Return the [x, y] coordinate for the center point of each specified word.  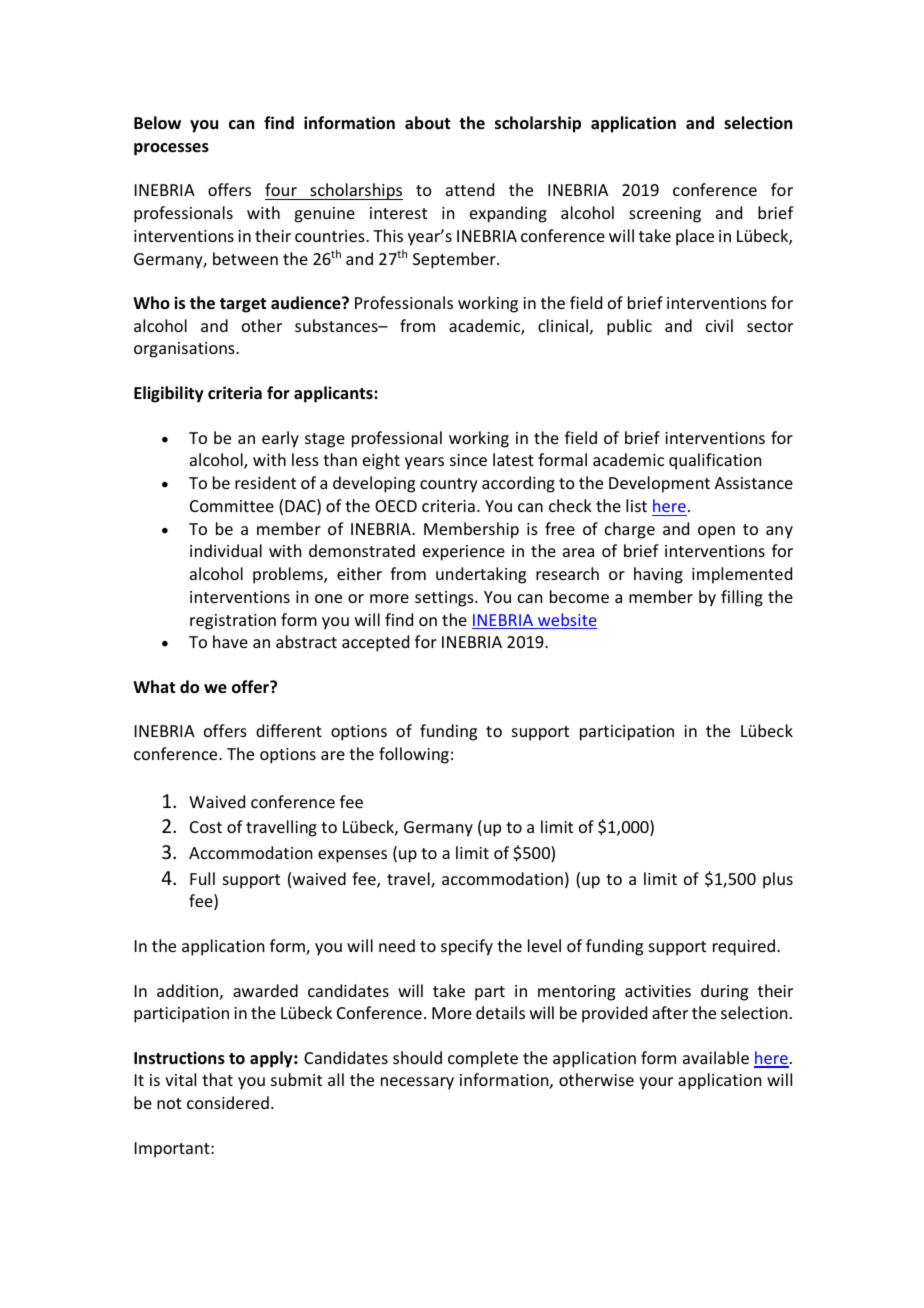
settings [445, 599]
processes [171, 149]
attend [470, 189]
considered [228, 1102]
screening [665, 215]
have [230, 641]
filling [742, 598]
